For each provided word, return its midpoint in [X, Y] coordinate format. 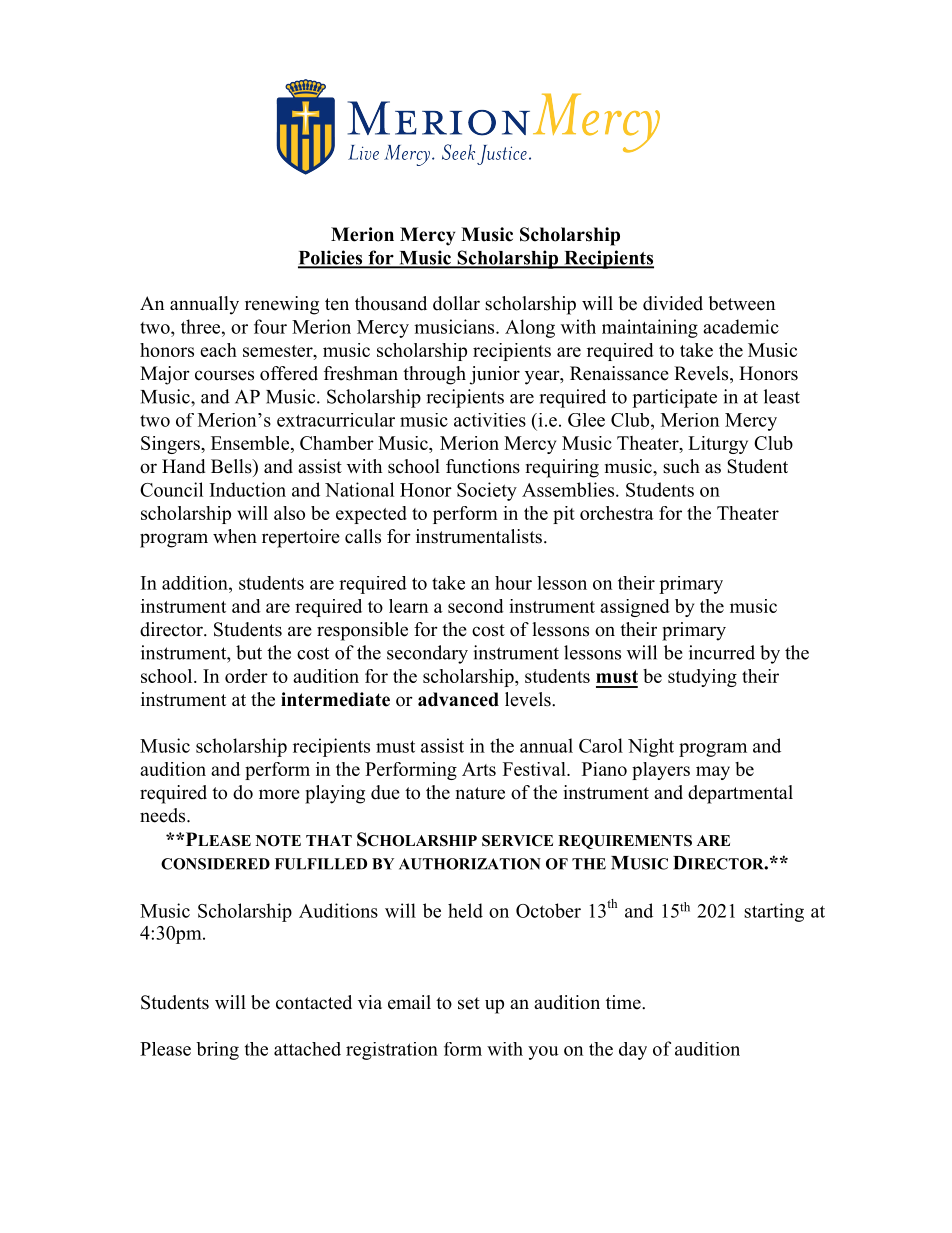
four [270, 326]
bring [217, 1051]
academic [741, 326]
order [246, 676]
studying [702, 678]
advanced [458, 699]
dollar [456, 303]
